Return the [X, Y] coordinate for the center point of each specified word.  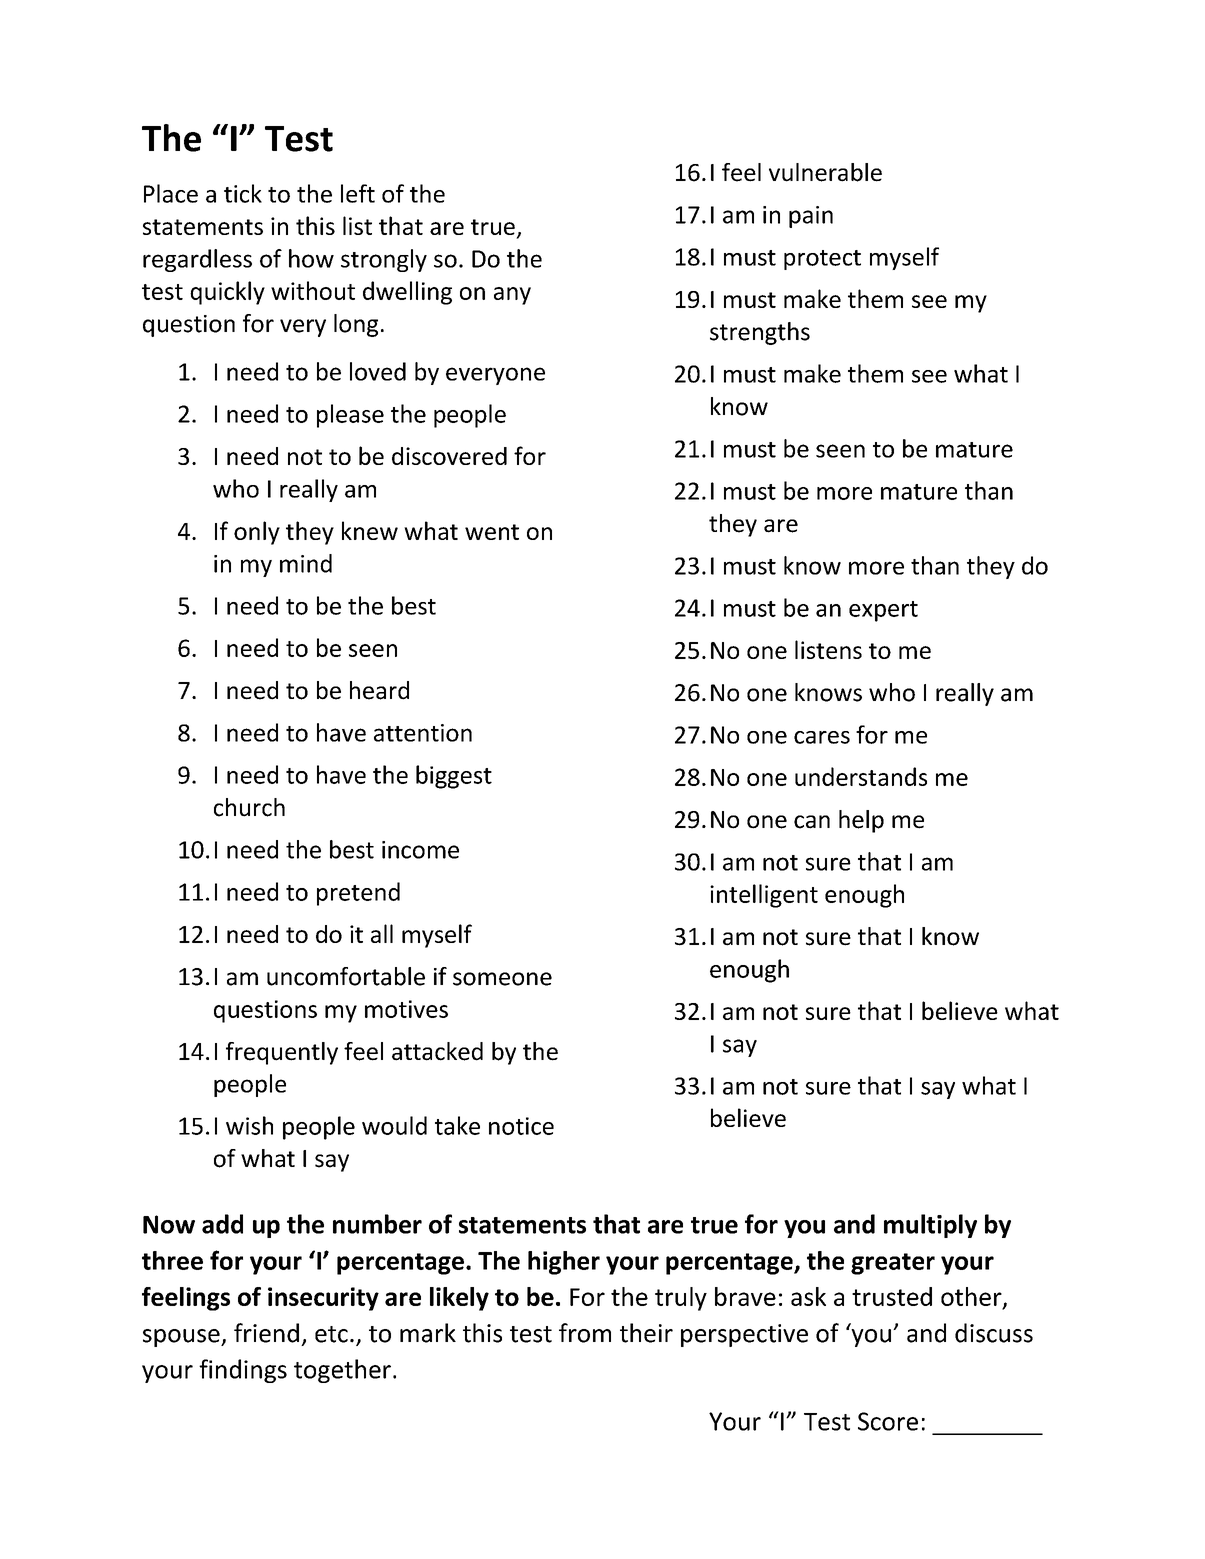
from [585, 1333]
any [512, 296]
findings [243, 1371]
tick [243, 193]
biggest [454, 777]
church [249, 807]
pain [811, 217]
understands [861, 776]
